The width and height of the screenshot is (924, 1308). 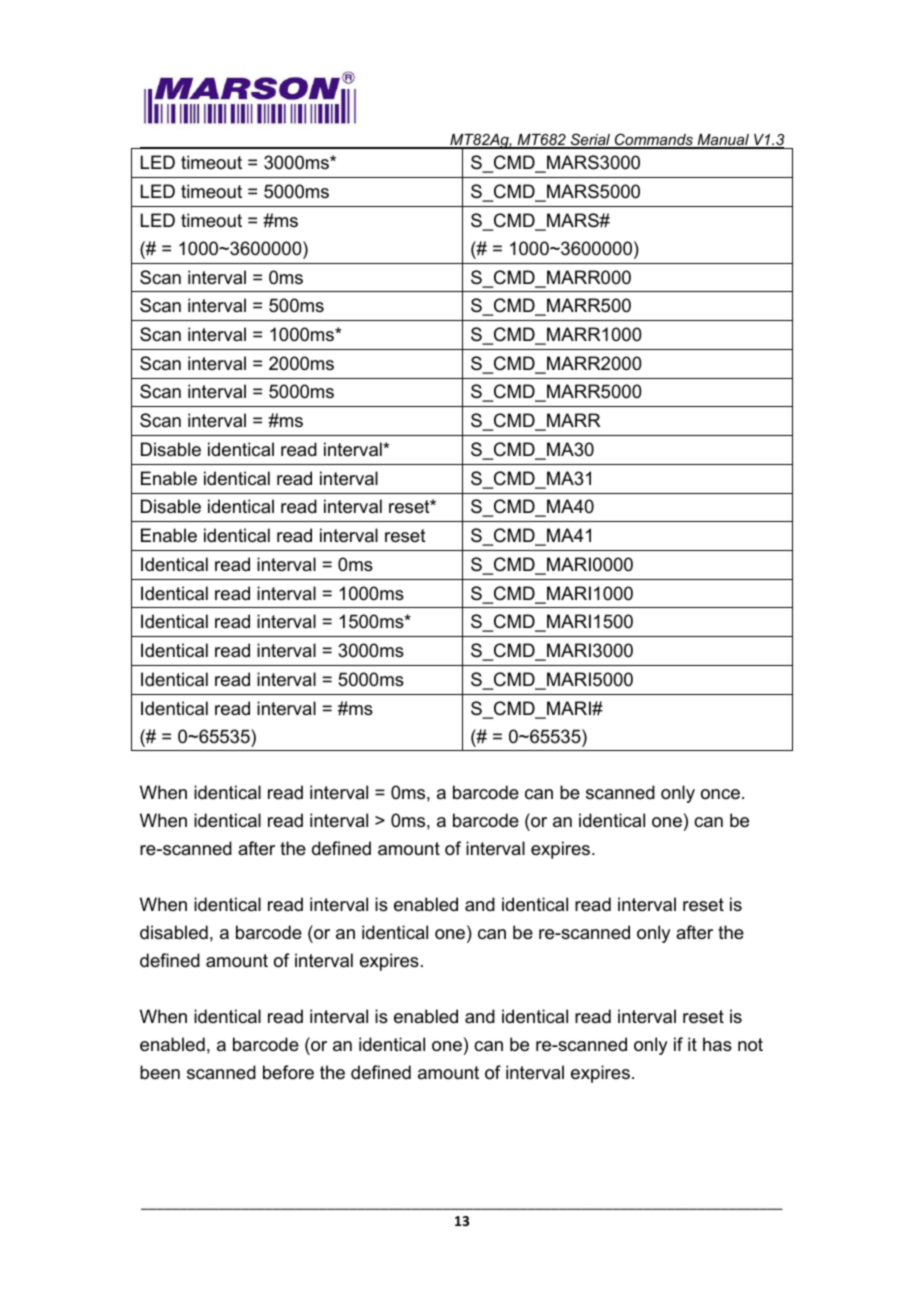 I want to click on been, so click(x=160, y=1072).
